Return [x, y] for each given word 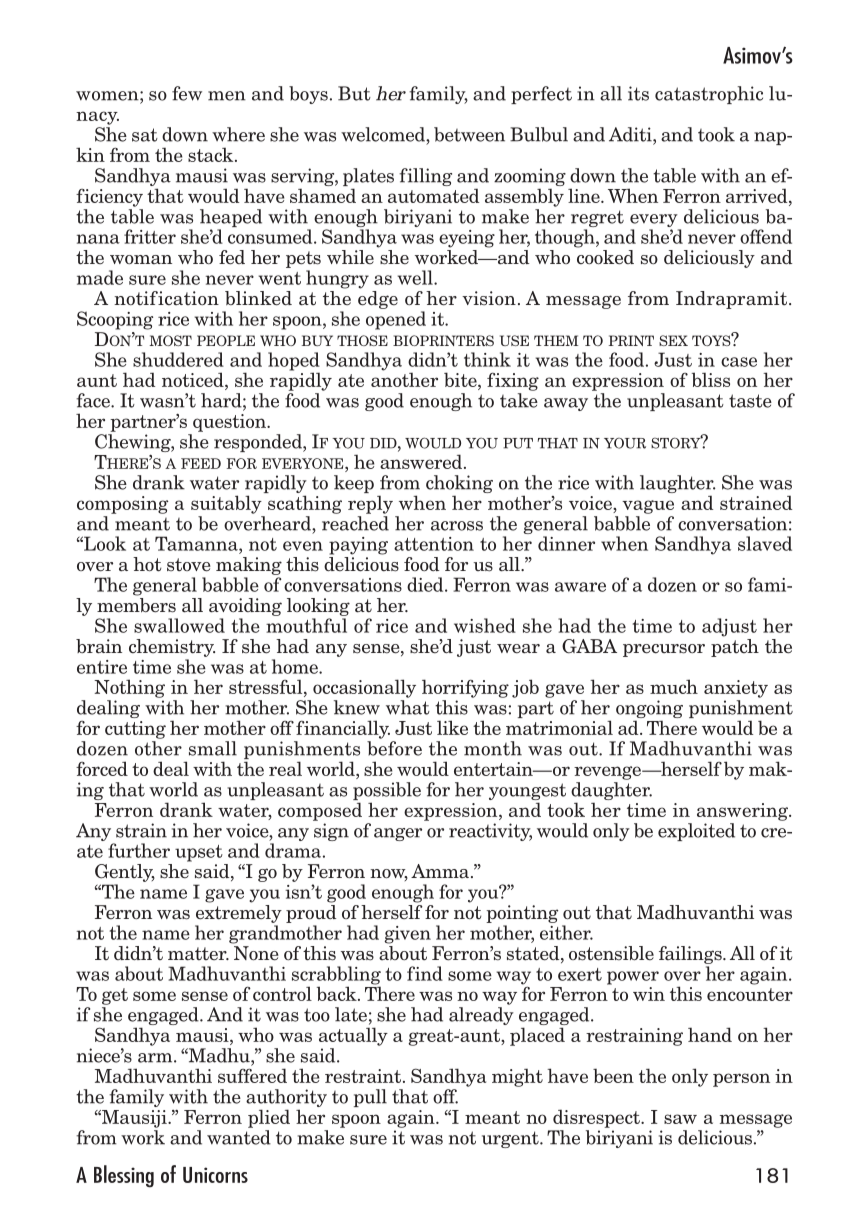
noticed [194, 381]
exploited [696, 832]
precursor [664, 650]
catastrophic [709, 95]
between [469, 134]
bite [461, 381]
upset [199, 853]
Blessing [124, 1176]
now [389, 875]
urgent [511, 1139]
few [187, 93]
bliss [711, 379]
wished [485, 625]
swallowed [179, 625]
